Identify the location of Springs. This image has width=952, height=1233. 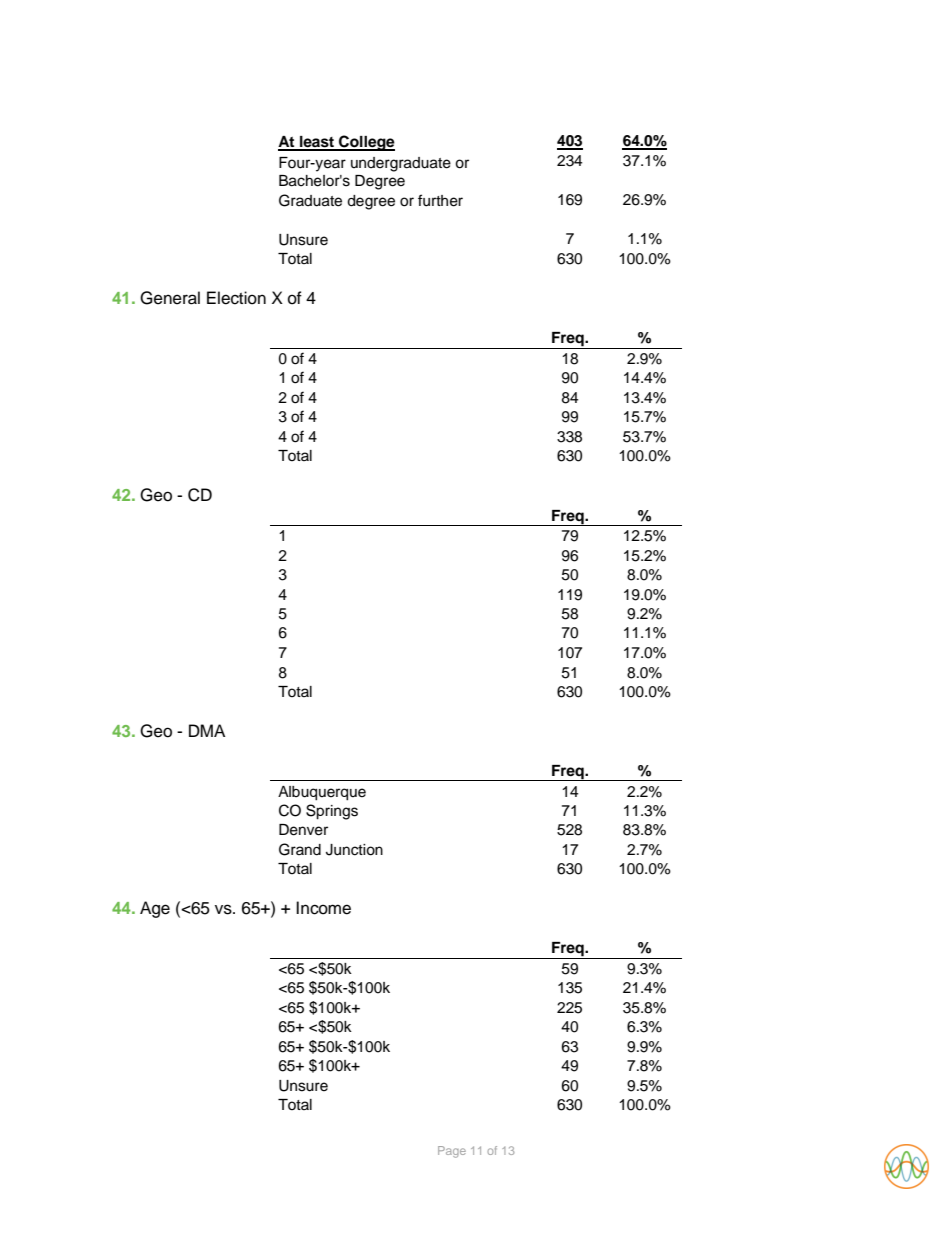
(332, 812).
